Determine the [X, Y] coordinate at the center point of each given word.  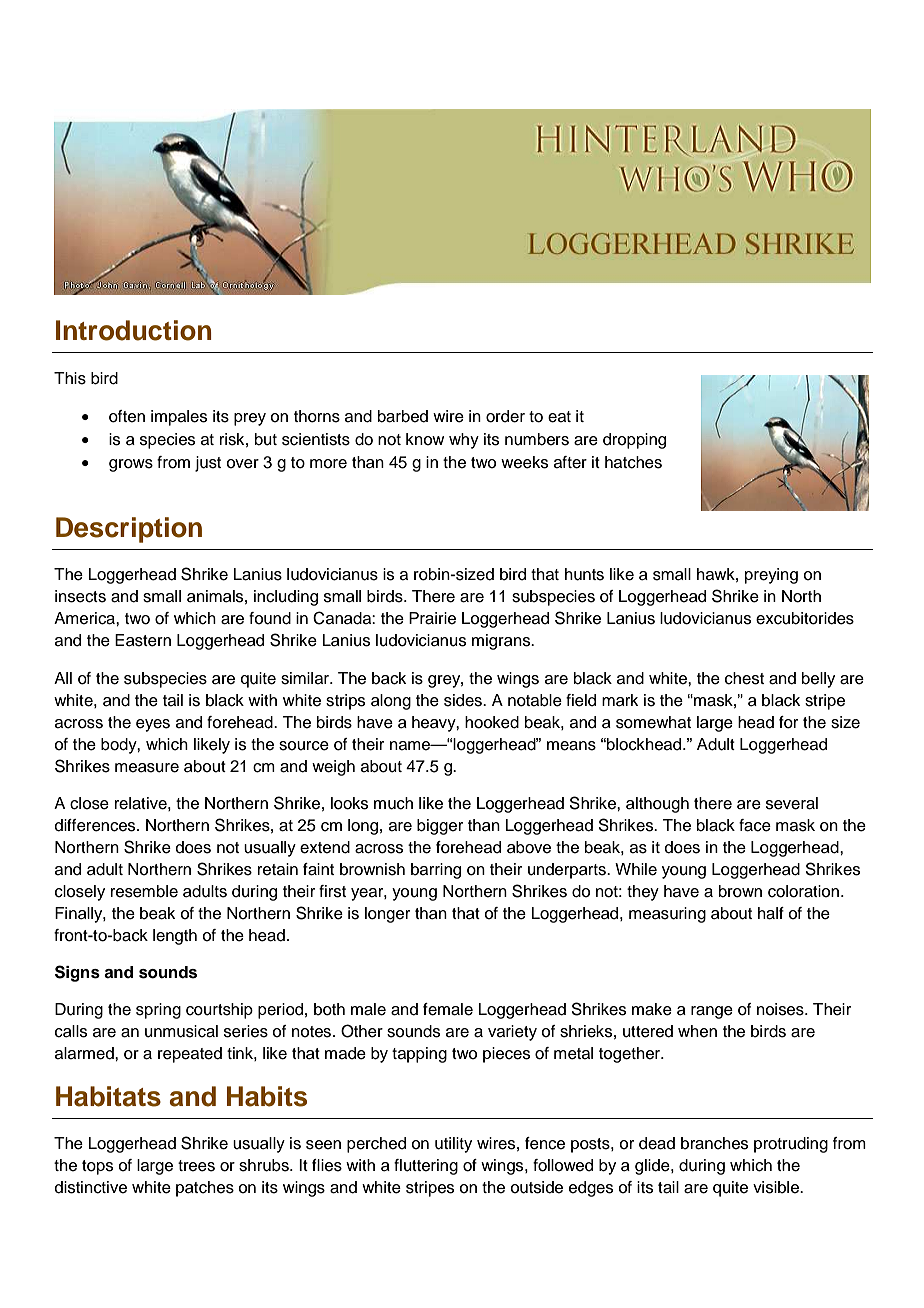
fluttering [426, 1167]
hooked [492, 722]
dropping [634, 441]
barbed [403, 416]
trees [196, 1166]
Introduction [134, 330]
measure [147, 768]
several [792, 803]
